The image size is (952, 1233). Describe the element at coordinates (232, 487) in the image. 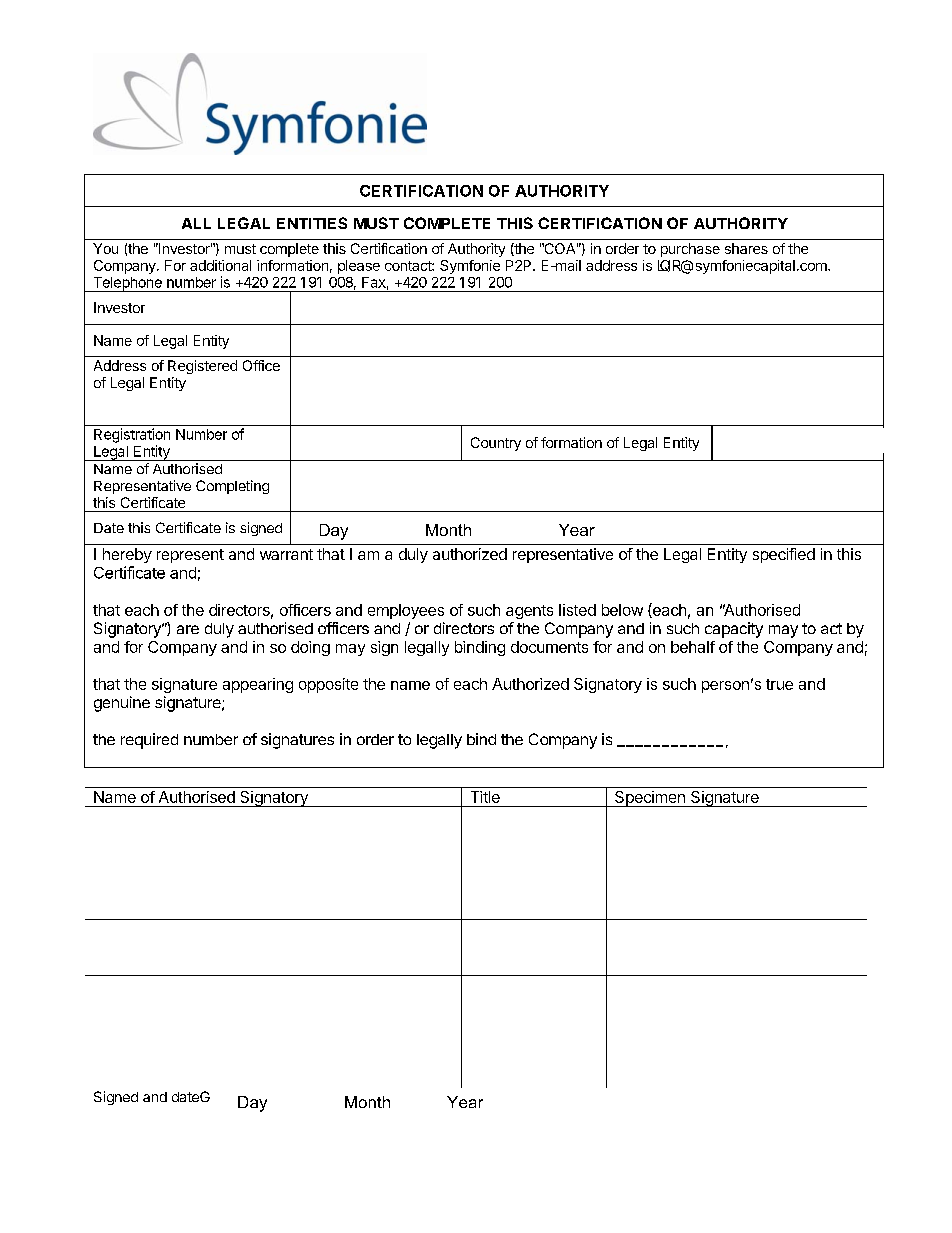

I see `Completing` at that location.
